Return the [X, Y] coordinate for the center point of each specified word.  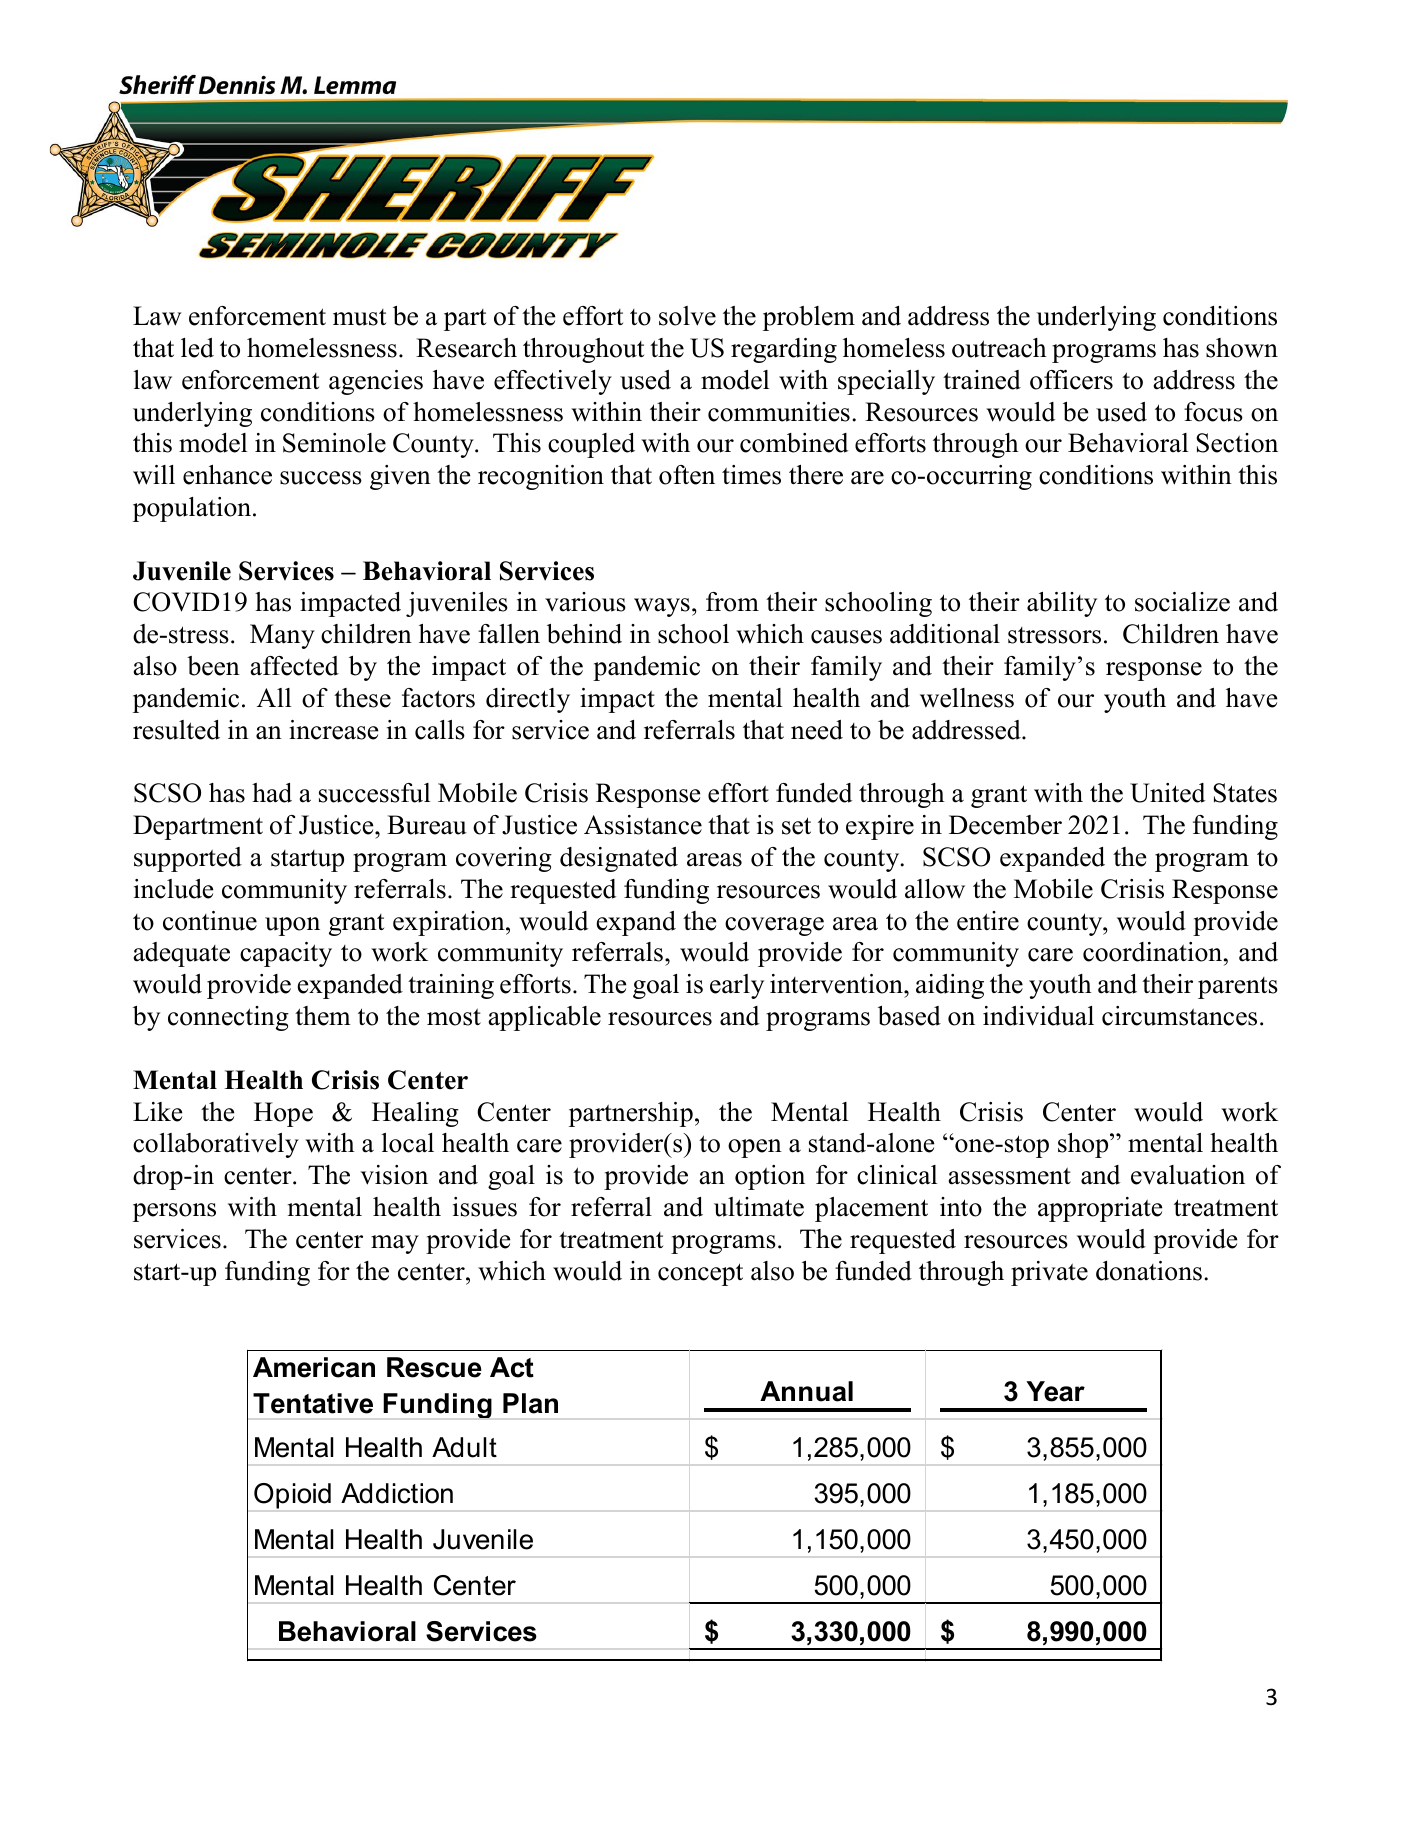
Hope [283, 1114]
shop [1084, 1145]
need [817, 730]
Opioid [292, 1496]
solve [687, 316]
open [755, 1148]
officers [1071, 380]
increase [333, 730]
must [359, 317]
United [1167, 793]
